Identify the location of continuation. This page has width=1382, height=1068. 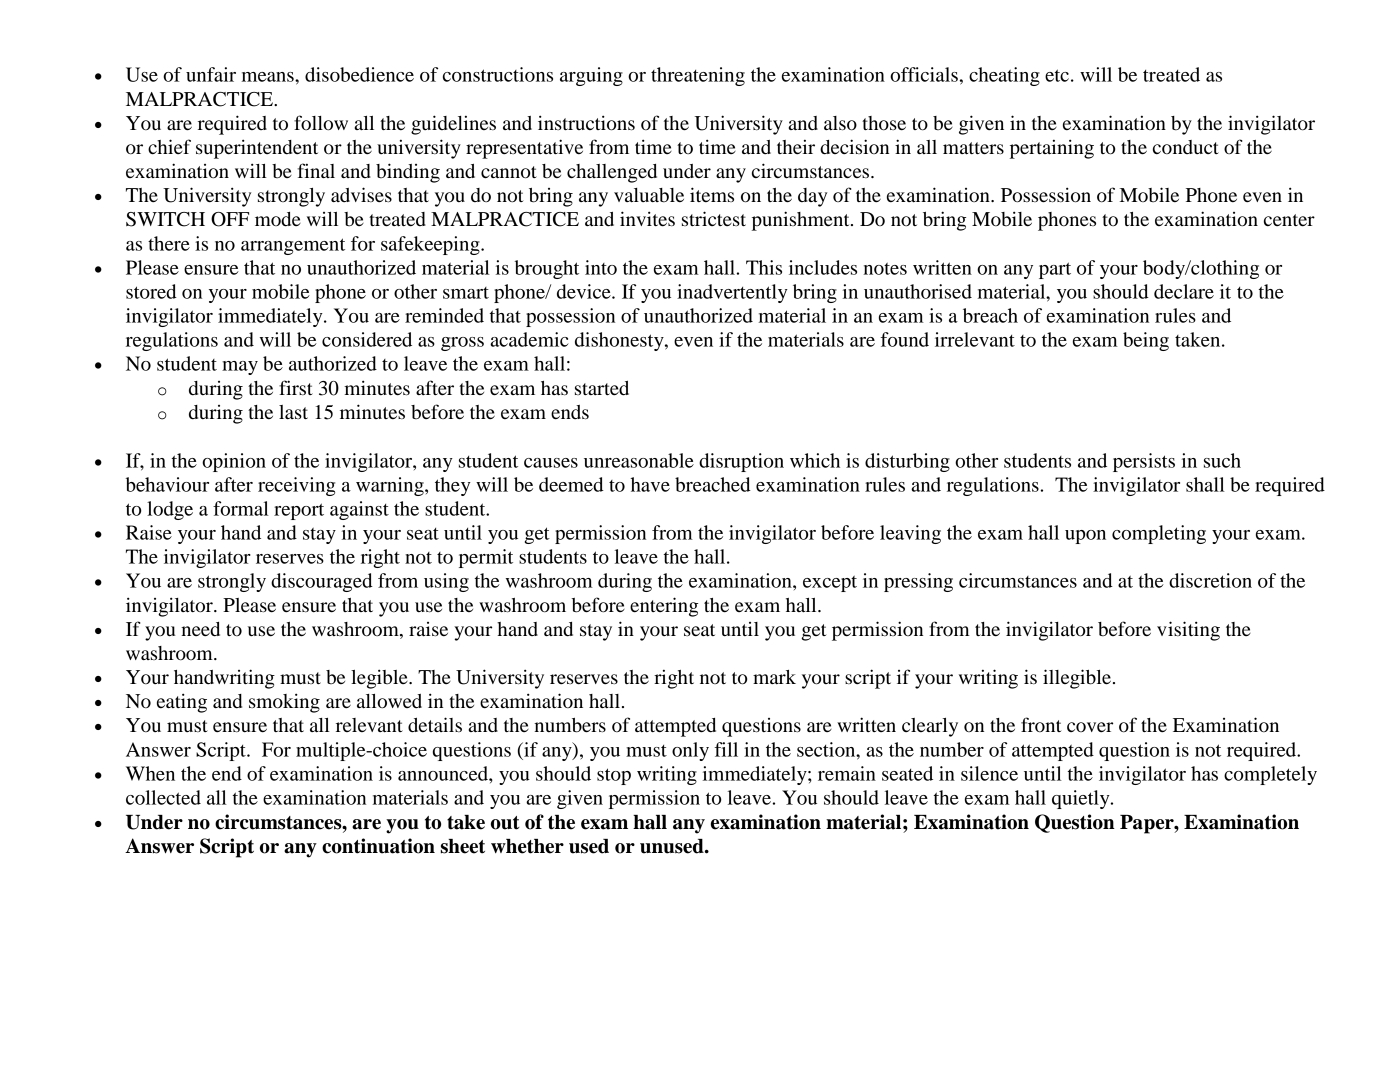
(378, 846).
